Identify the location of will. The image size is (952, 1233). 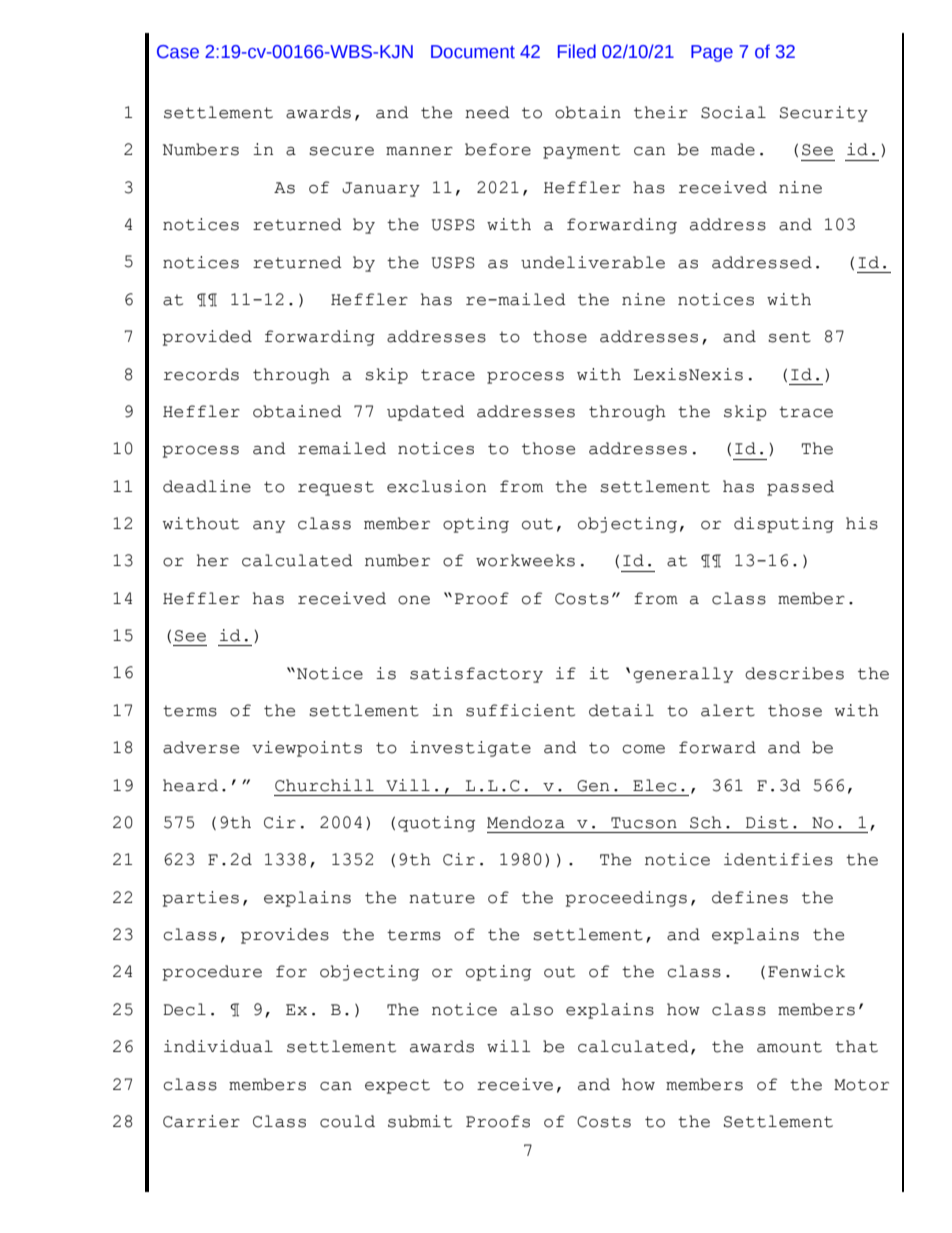
(508, 1046).
